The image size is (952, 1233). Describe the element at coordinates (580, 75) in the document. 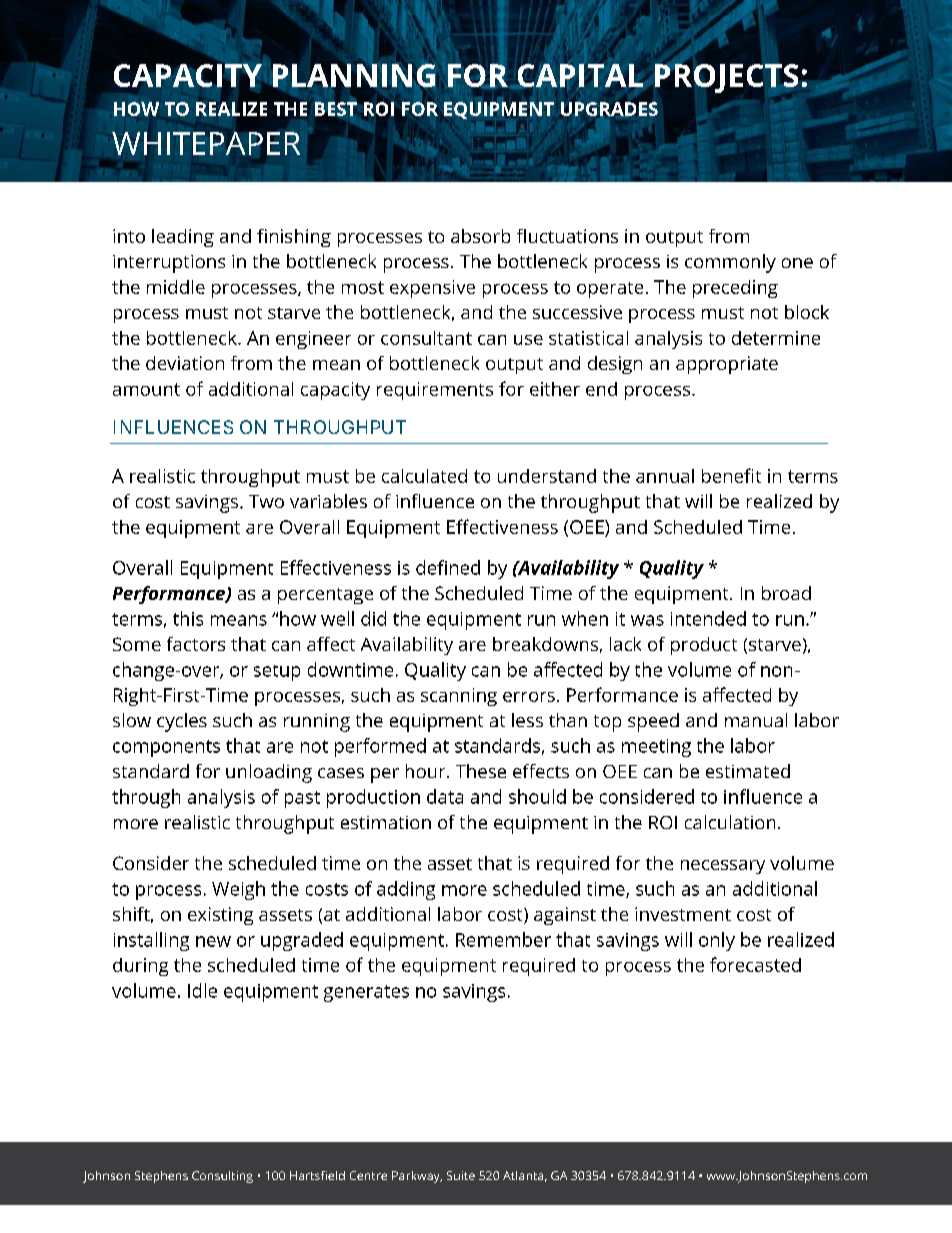

I see `CAPITAL` at that location.
